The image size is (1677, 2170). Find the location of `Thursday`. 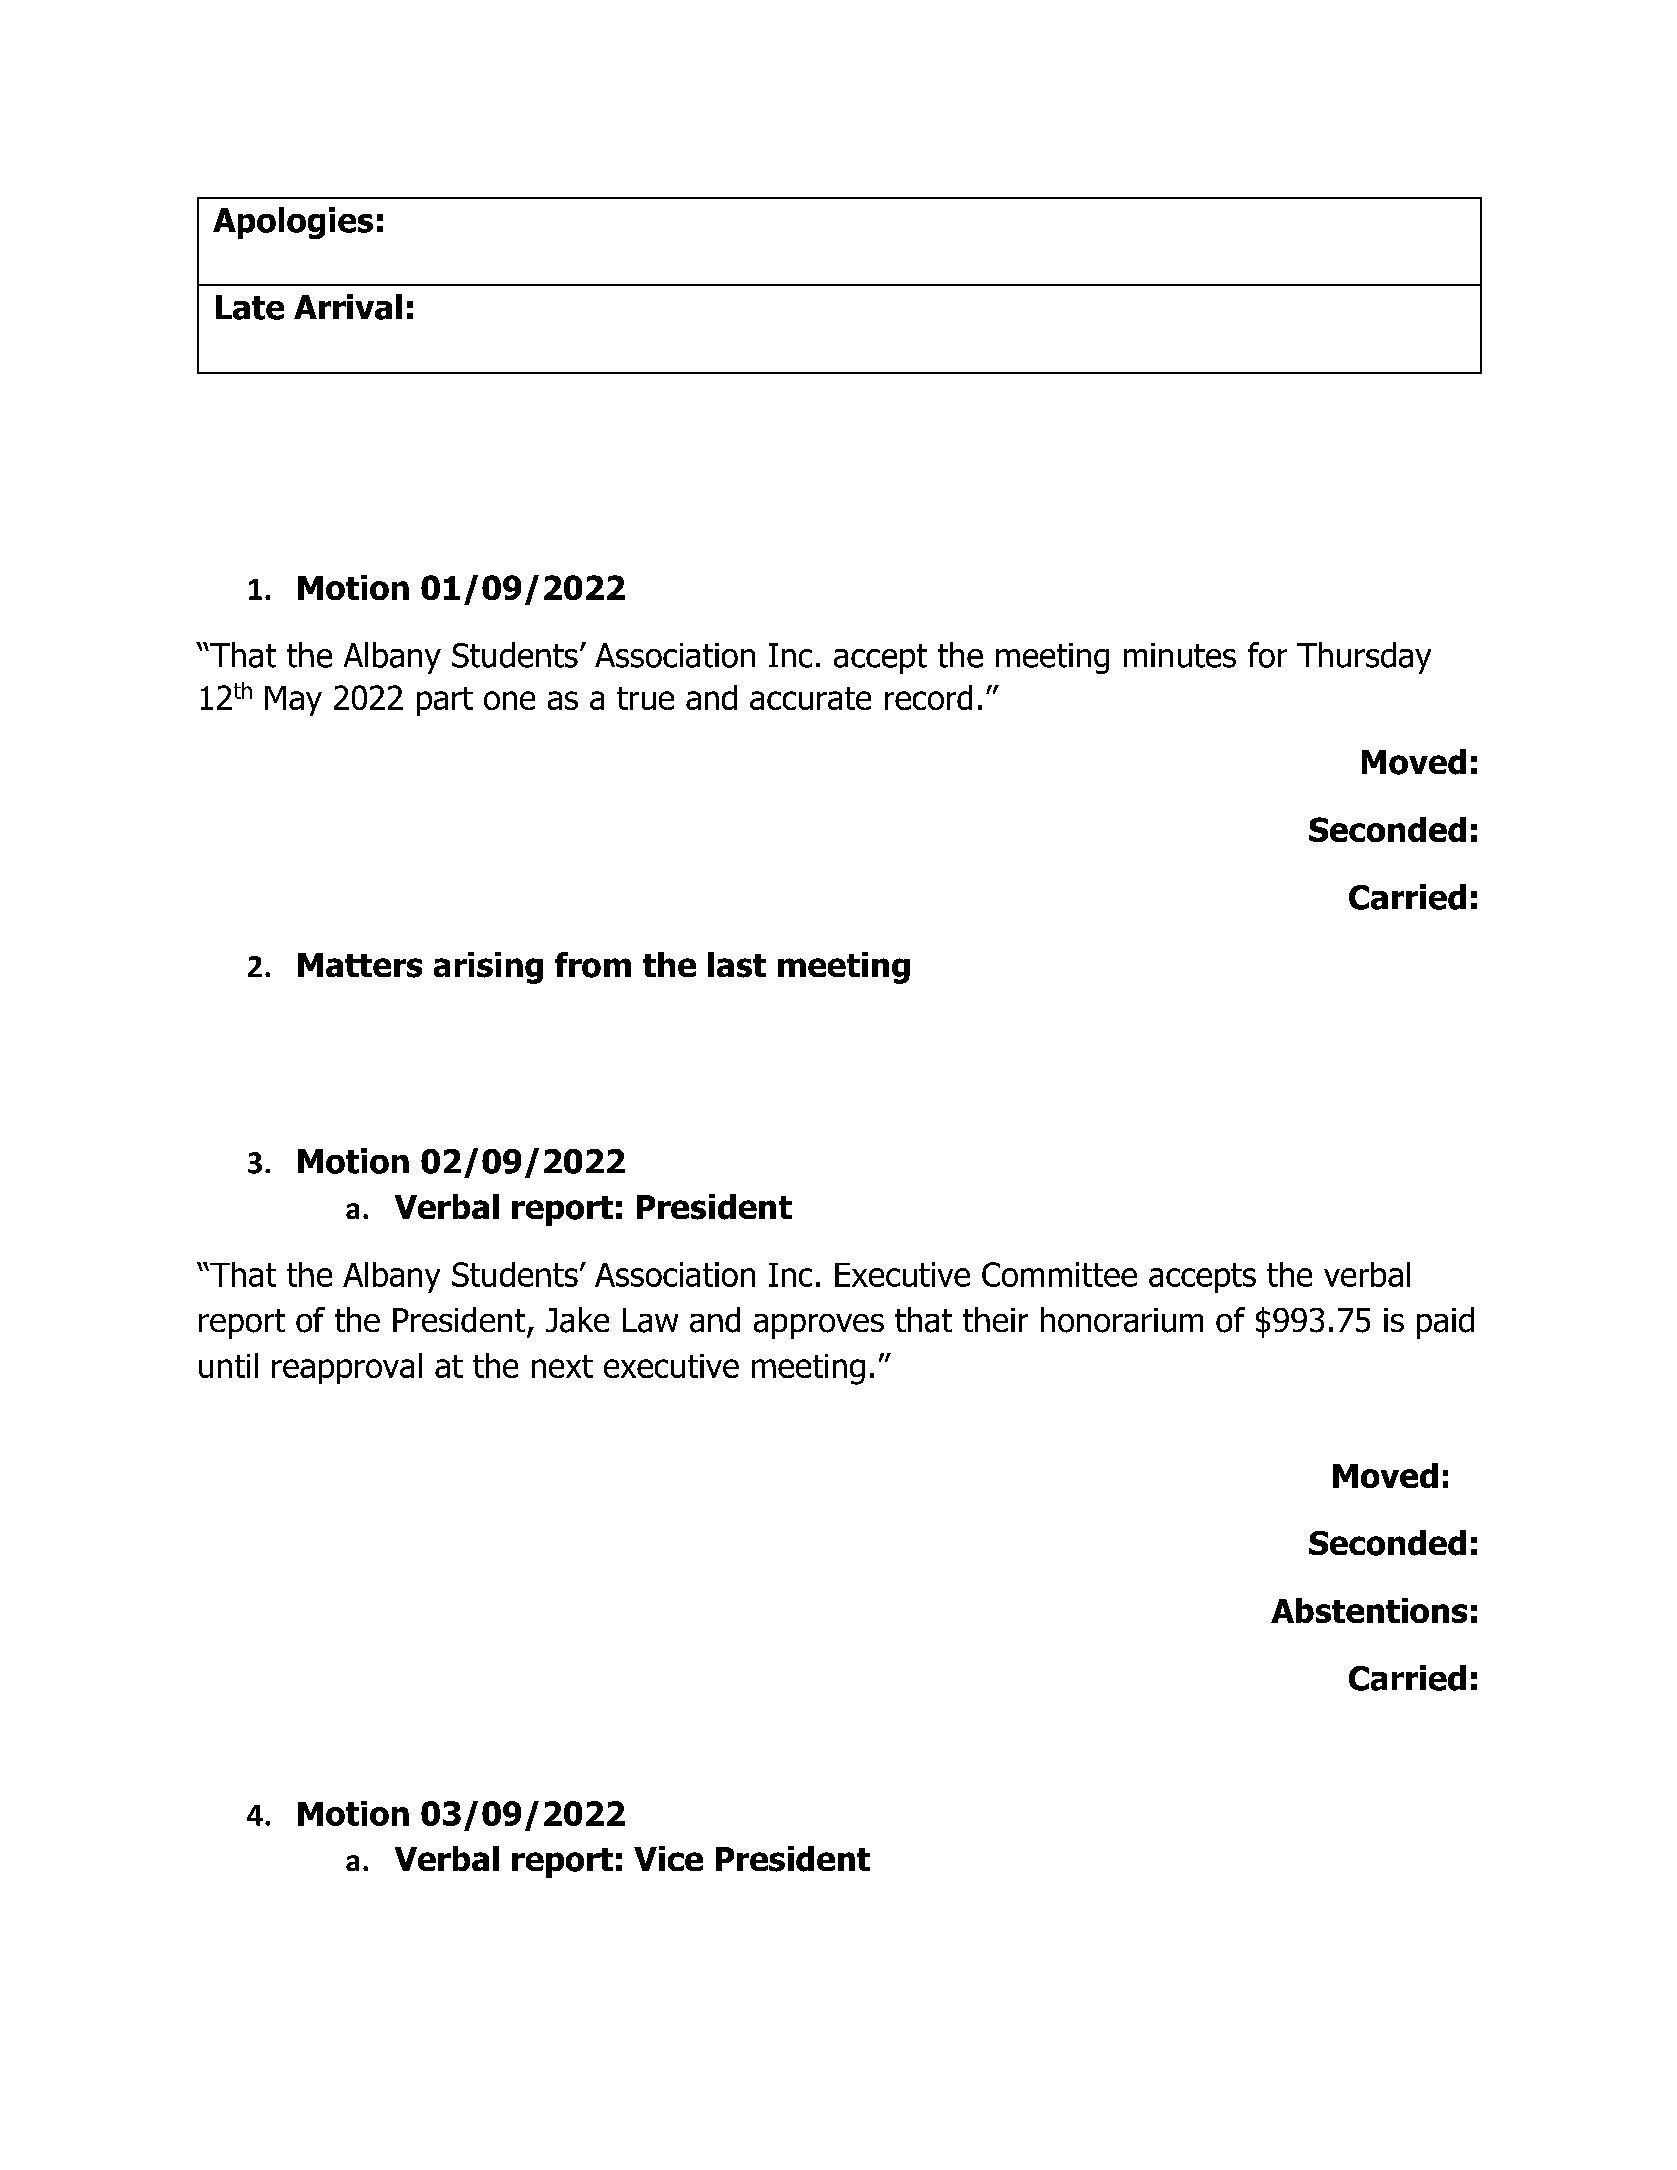

Thursday is located at coordinates (1364, 658).
